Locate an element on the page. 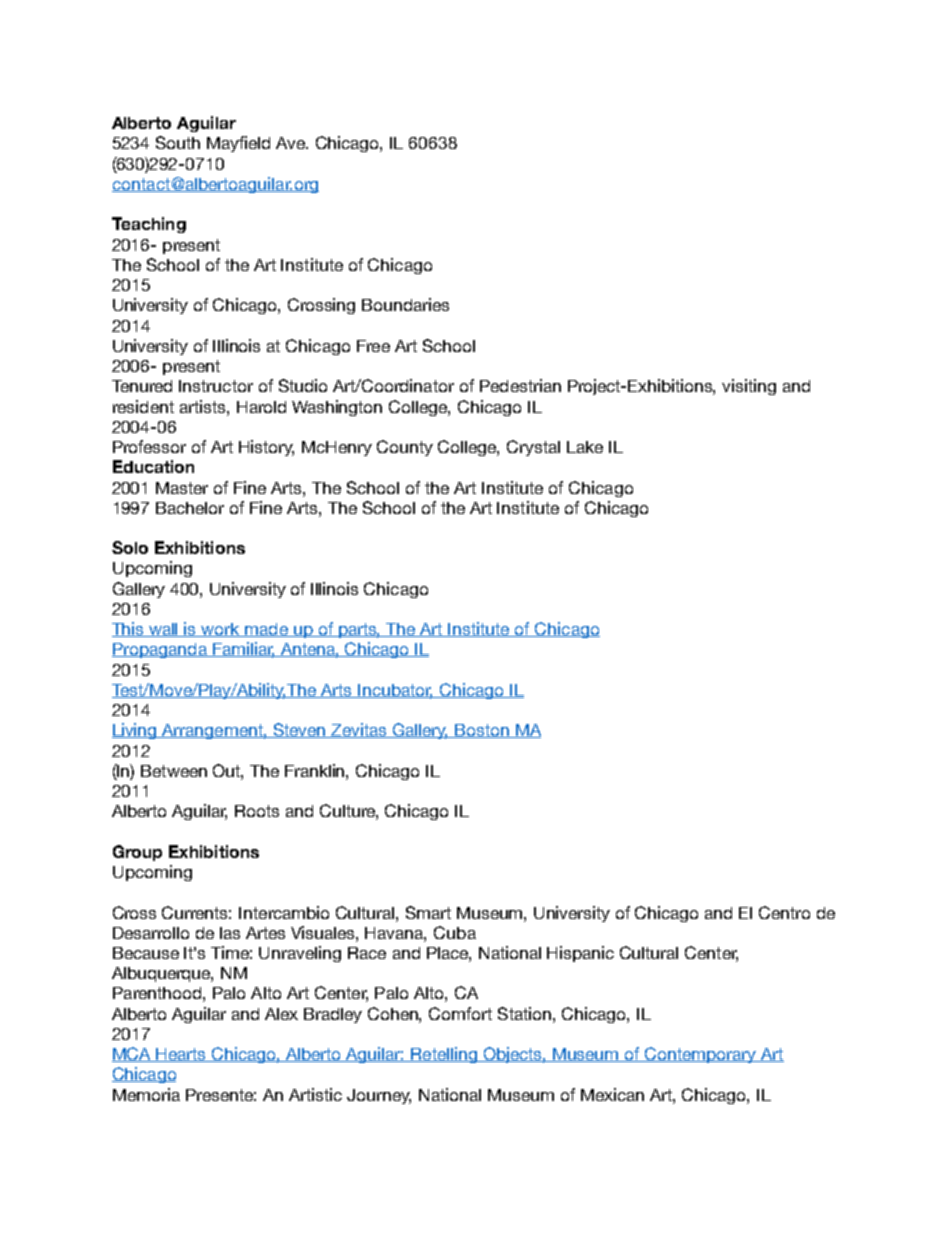 Image resolution: width=952 pixels, height=1233 pixels. visiting is located at coordinates (749, 387).
